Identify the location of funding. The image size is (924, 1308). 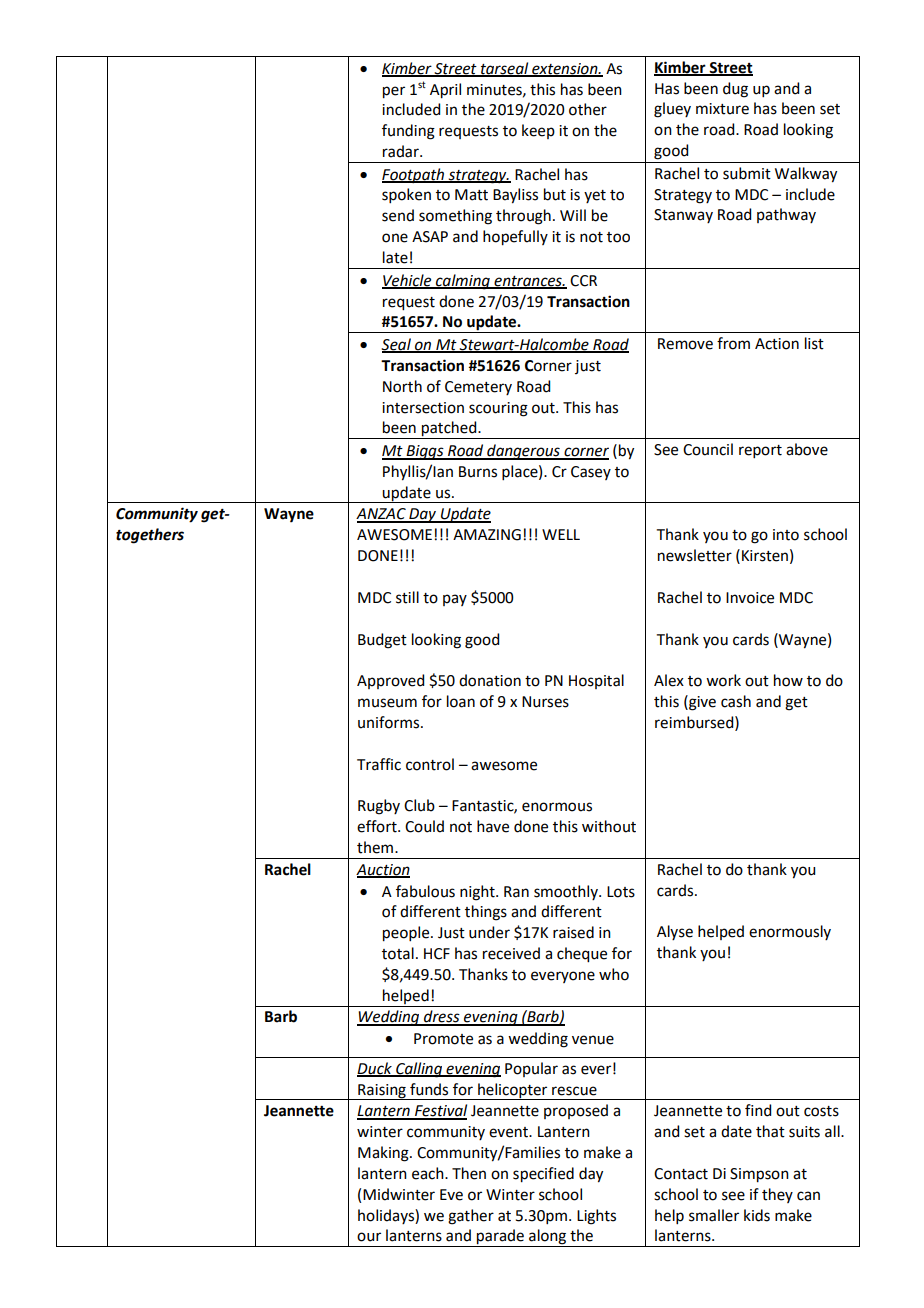
(408, 132).
